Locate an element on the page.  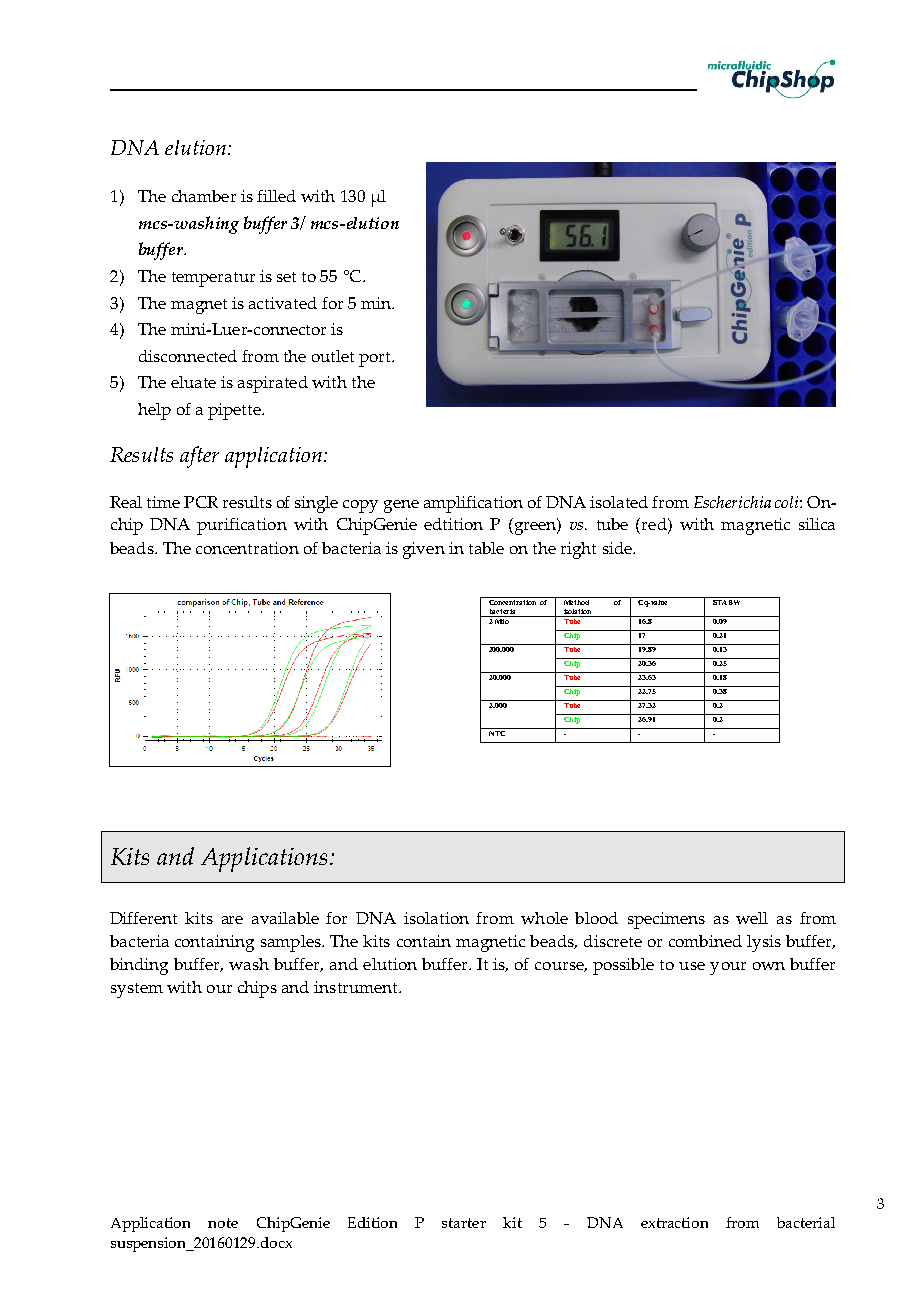
set is located at coordinates (286, 277).
